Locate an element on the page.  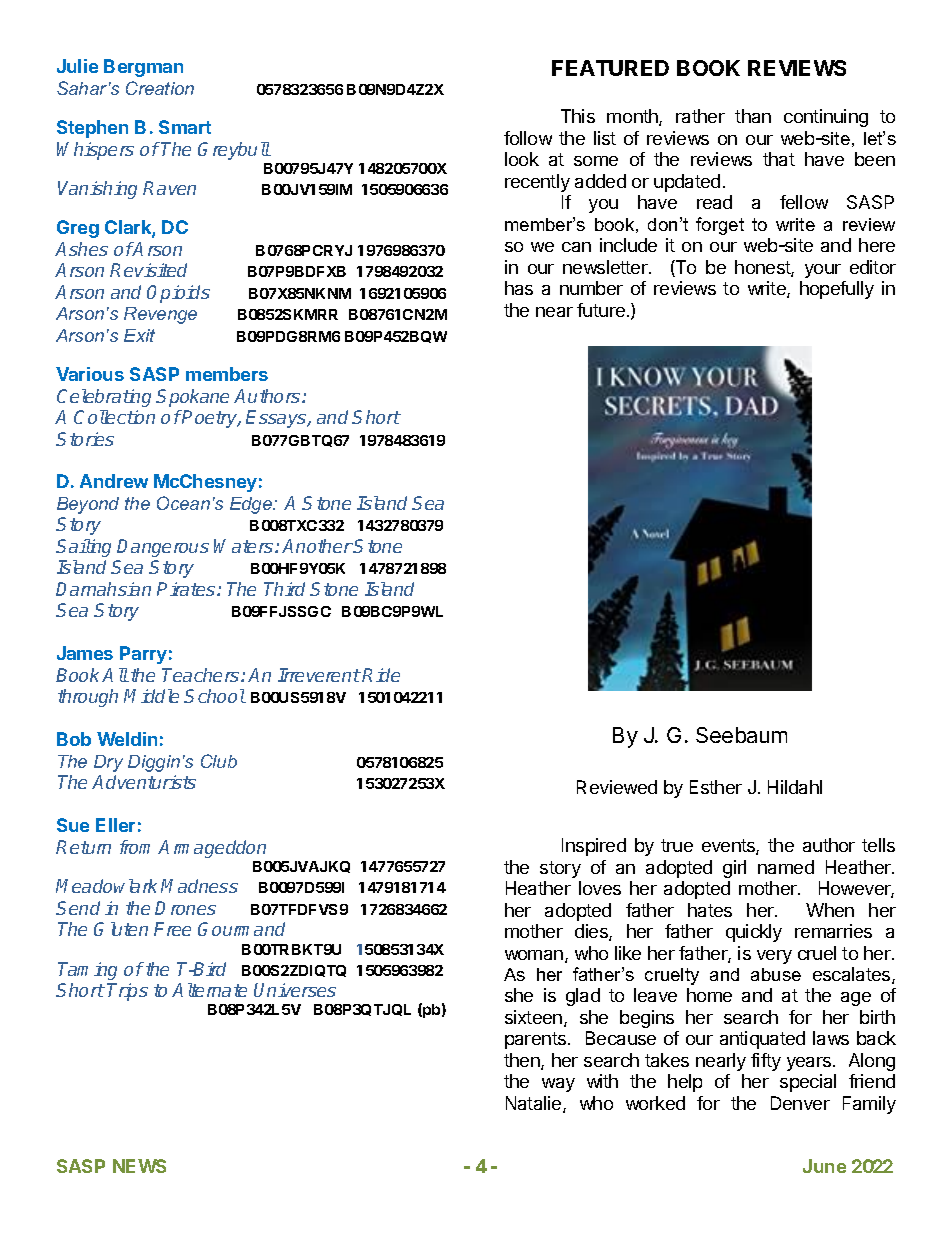
Trips is located at coordinates (127, 992).
